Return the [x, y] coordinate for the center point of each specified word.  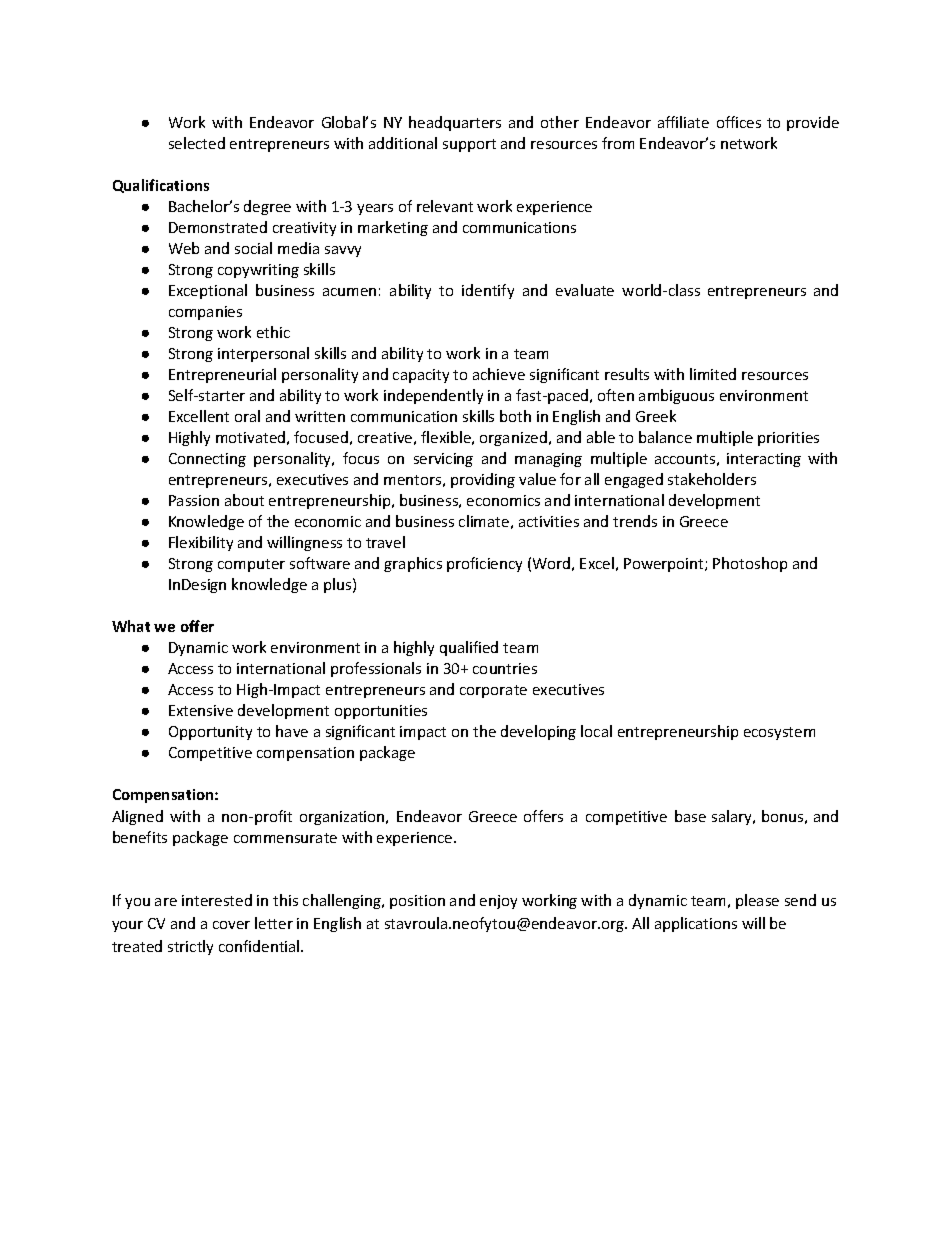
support [469, 145]
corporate [493, 691]
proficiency [484, 564]
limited [713, 374]
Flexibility [201, 543]
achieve [499, 374]
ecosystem [779, 733]
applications [696, 924]
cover [231, 925]
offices [739, 122]
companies [205, 313]
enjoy [498, 902]
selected [197, 143]
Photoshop [750, 564]
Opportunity [210, 733]
